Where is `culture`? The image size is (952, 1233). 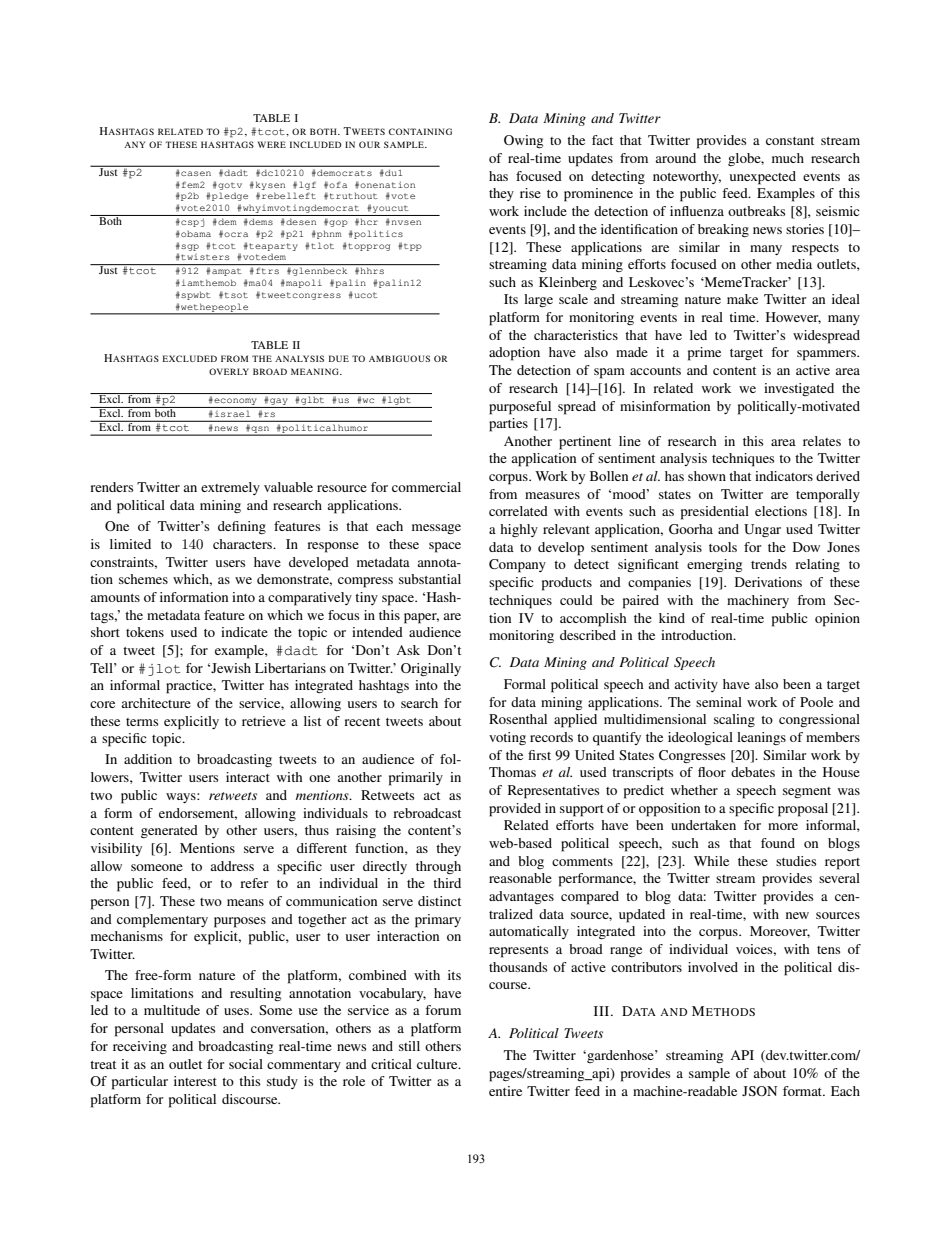 culture is located at coordinates (438, 1064).
